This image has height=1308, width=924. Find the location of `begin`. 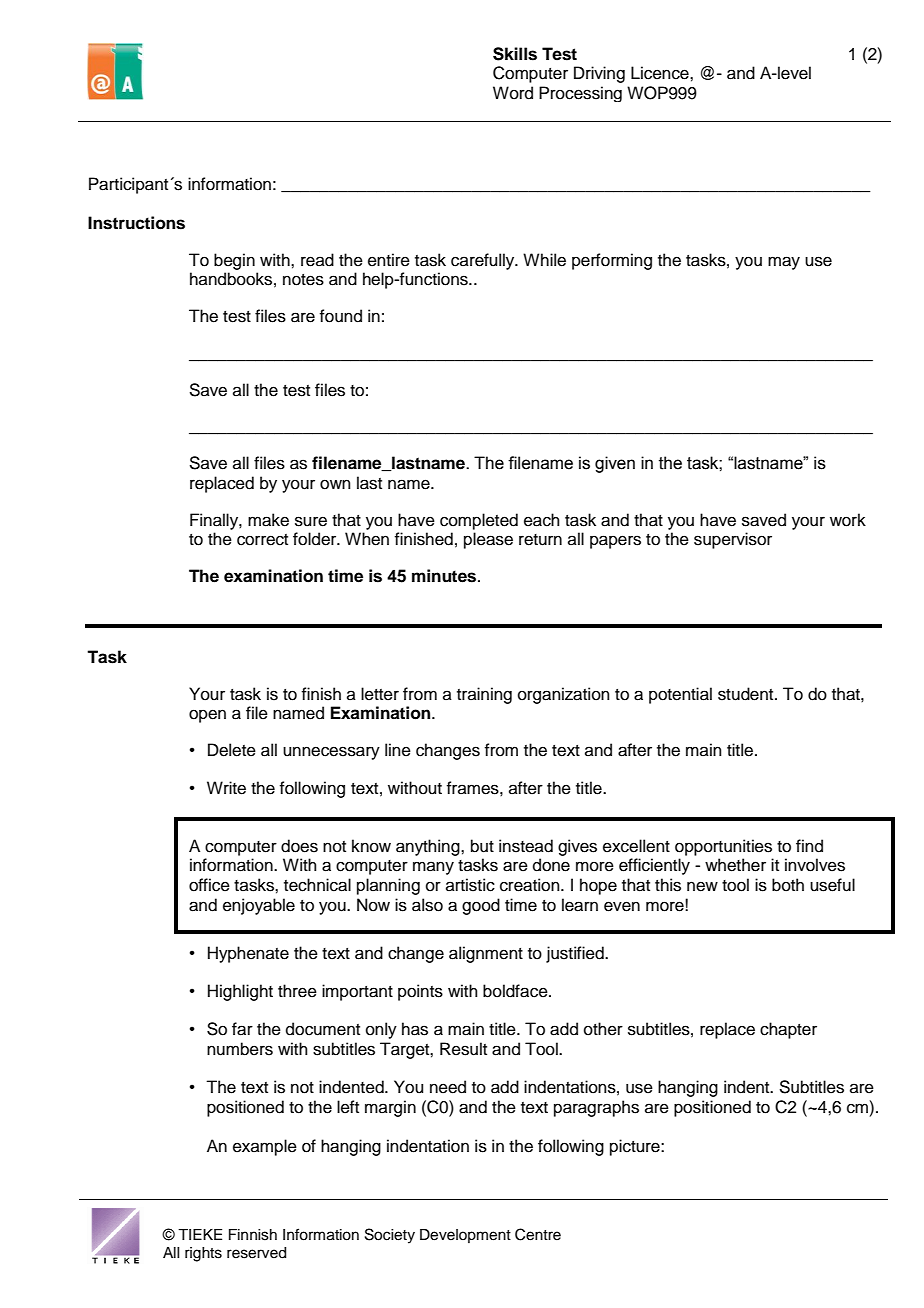

begin is located at coordinates (234, 261).
